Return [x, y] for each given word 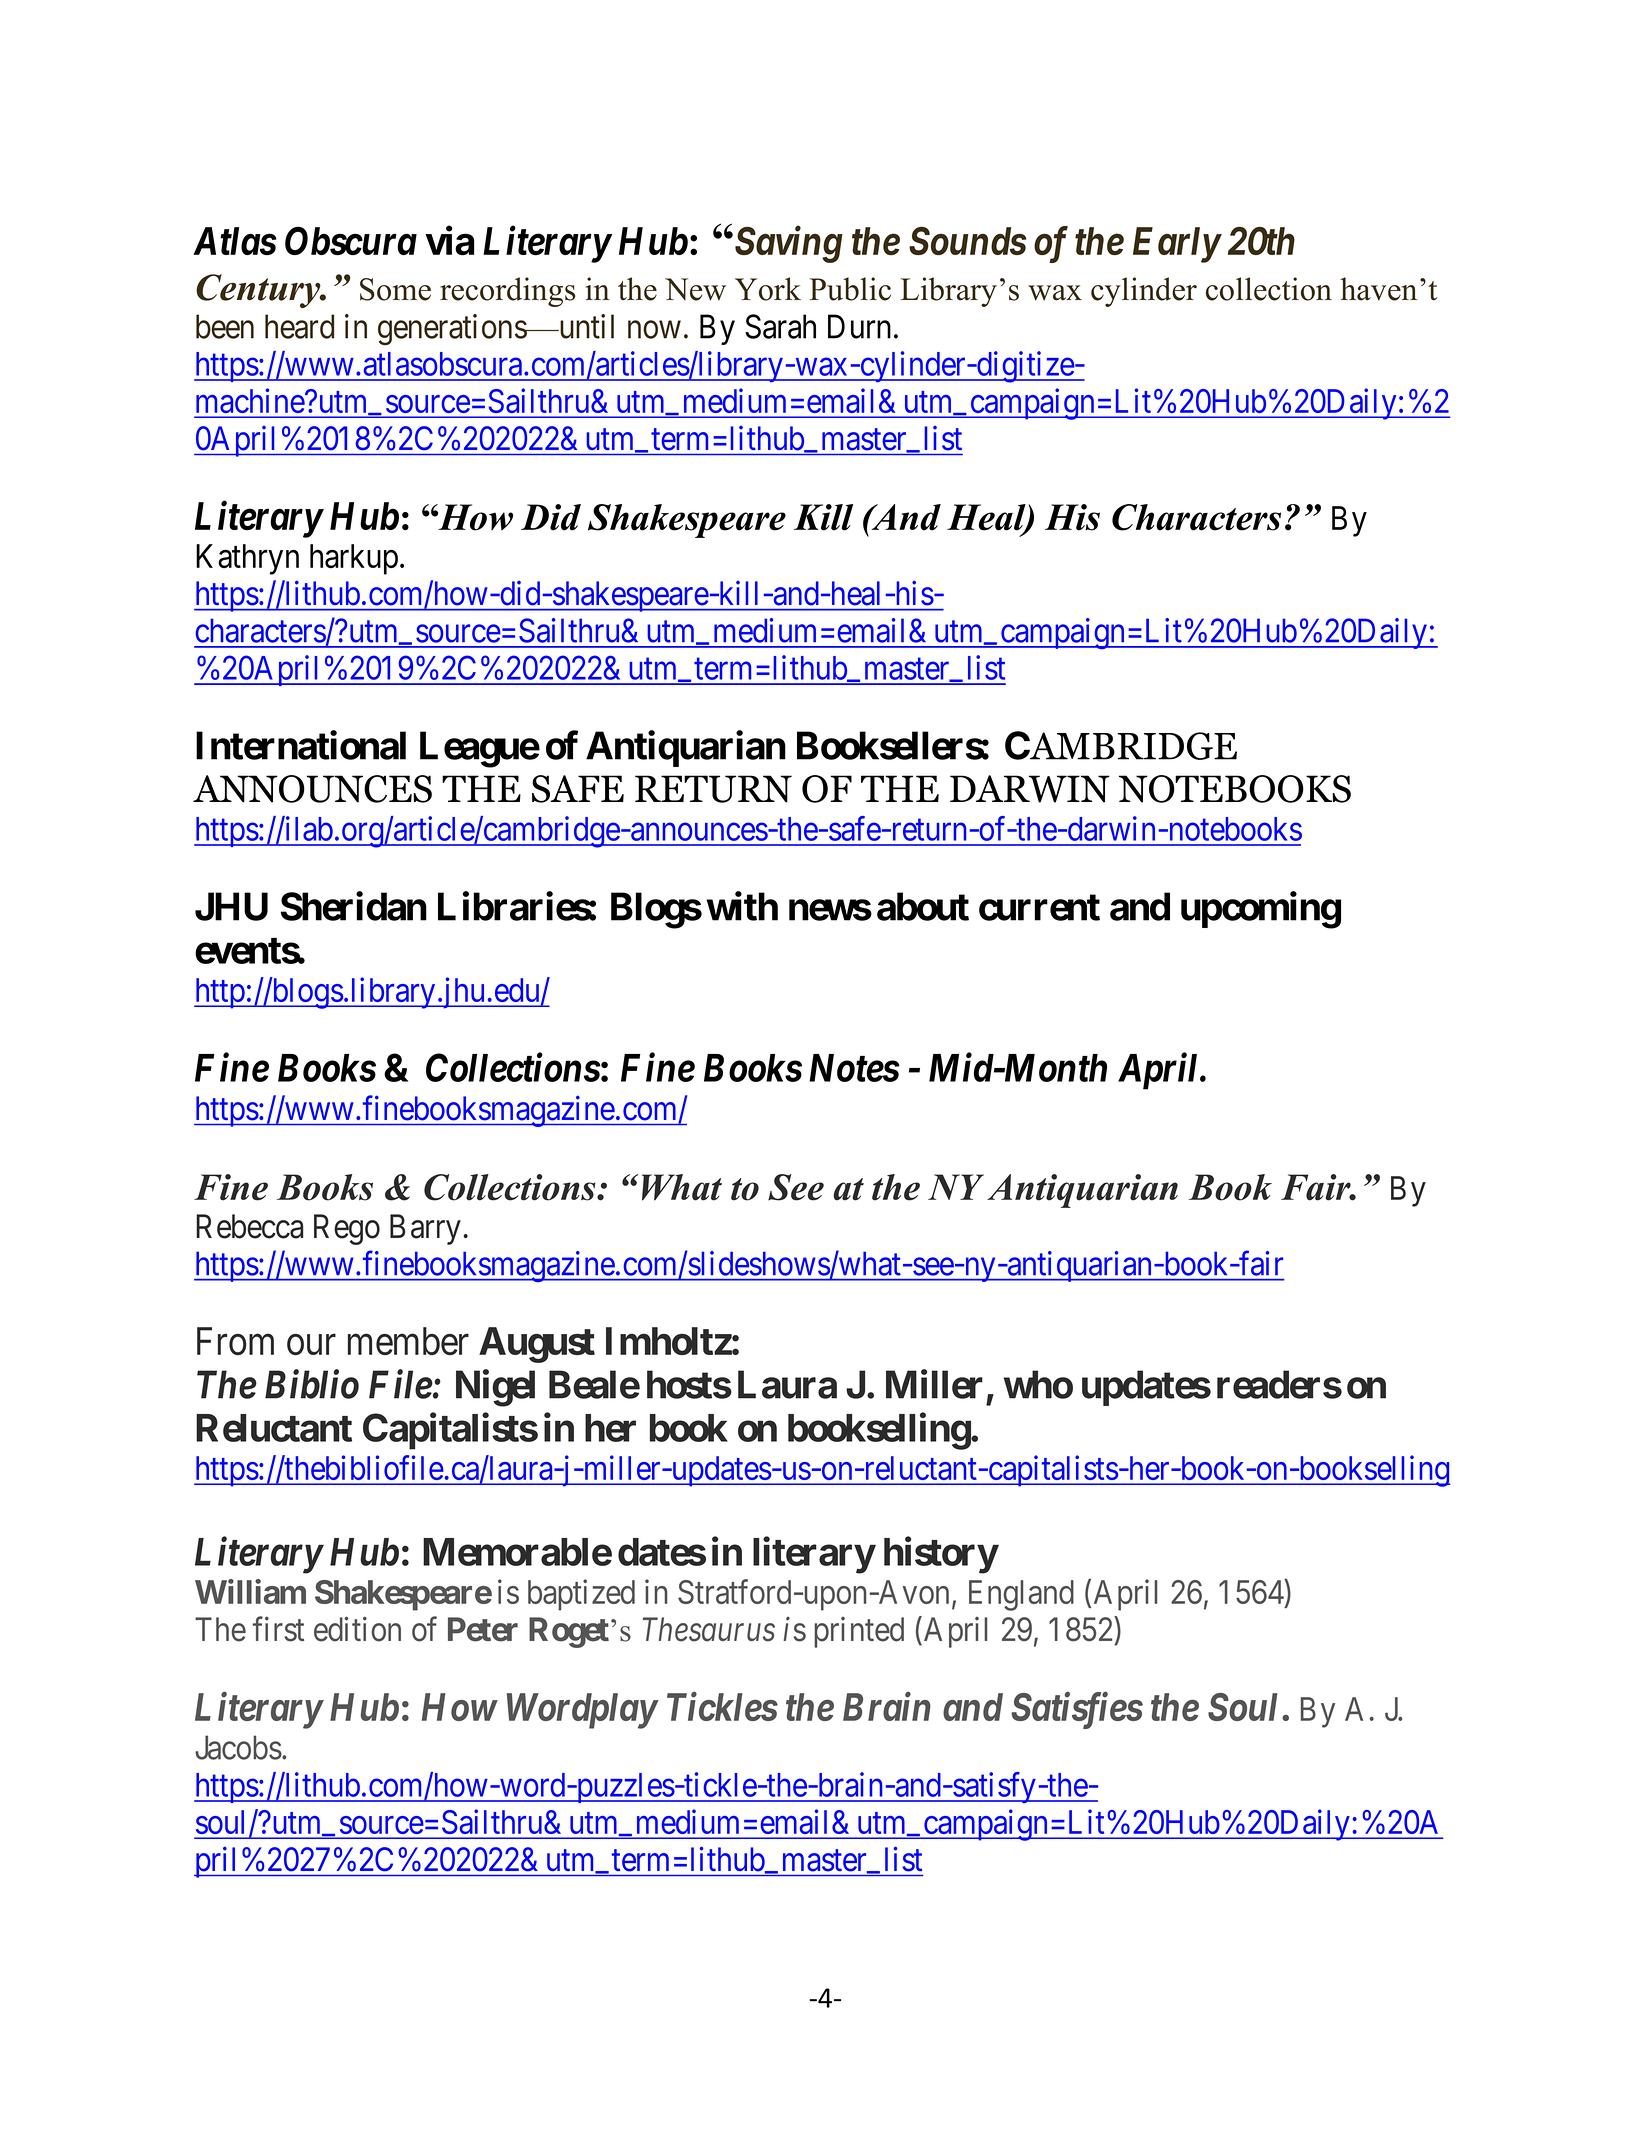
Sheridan [354, 906]
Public [850, 289]
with [742, 906]
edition [357, 1629]
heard [299, 326]
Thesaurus [709, 1629]
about [923, 906]
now [654, 330]
